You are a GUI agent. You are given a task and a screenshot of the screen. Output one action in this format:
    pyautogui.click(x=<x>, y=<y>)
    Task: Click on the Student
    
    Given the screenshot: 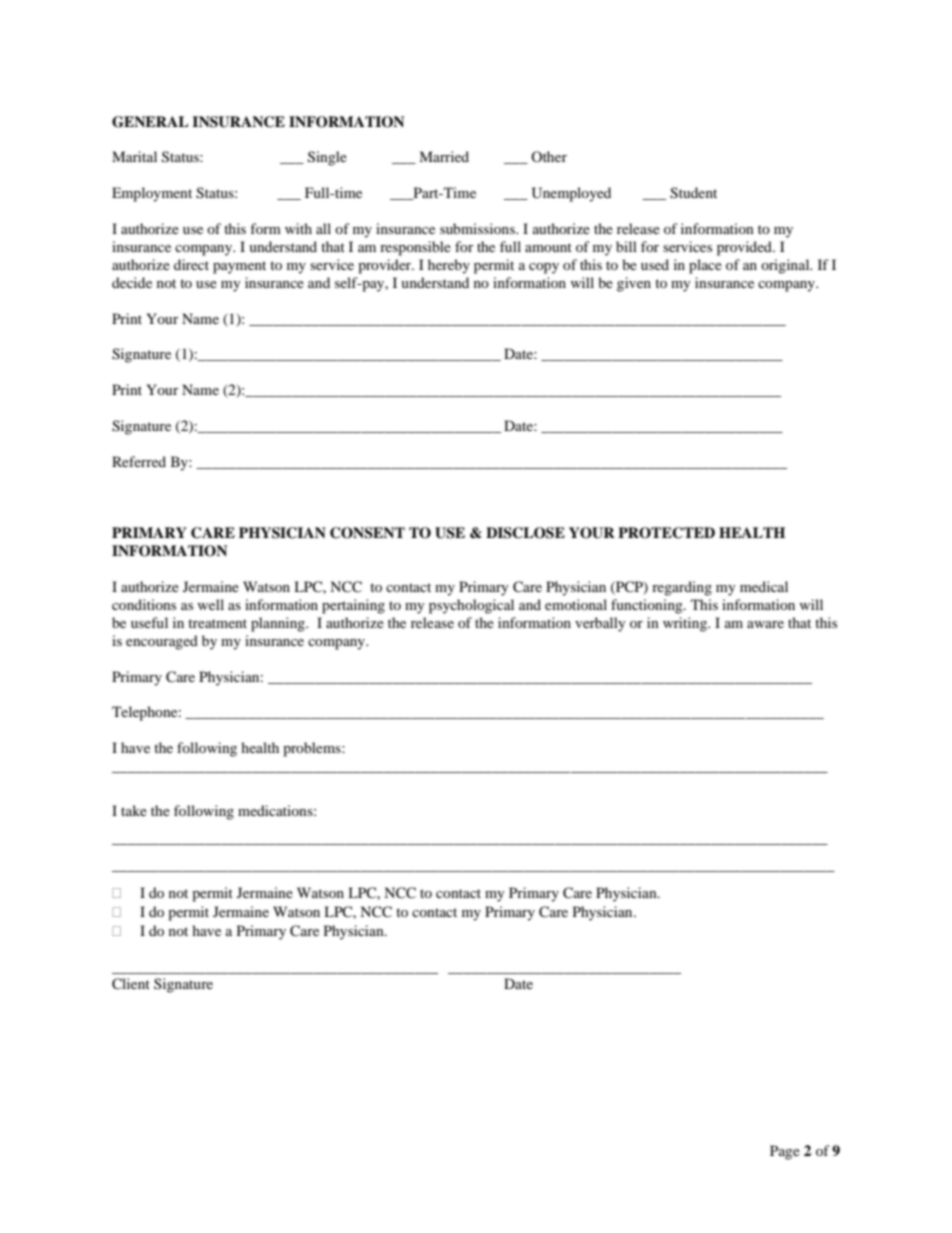 What is the action you would take?
    pyautogui.click(x=693, y=193)
